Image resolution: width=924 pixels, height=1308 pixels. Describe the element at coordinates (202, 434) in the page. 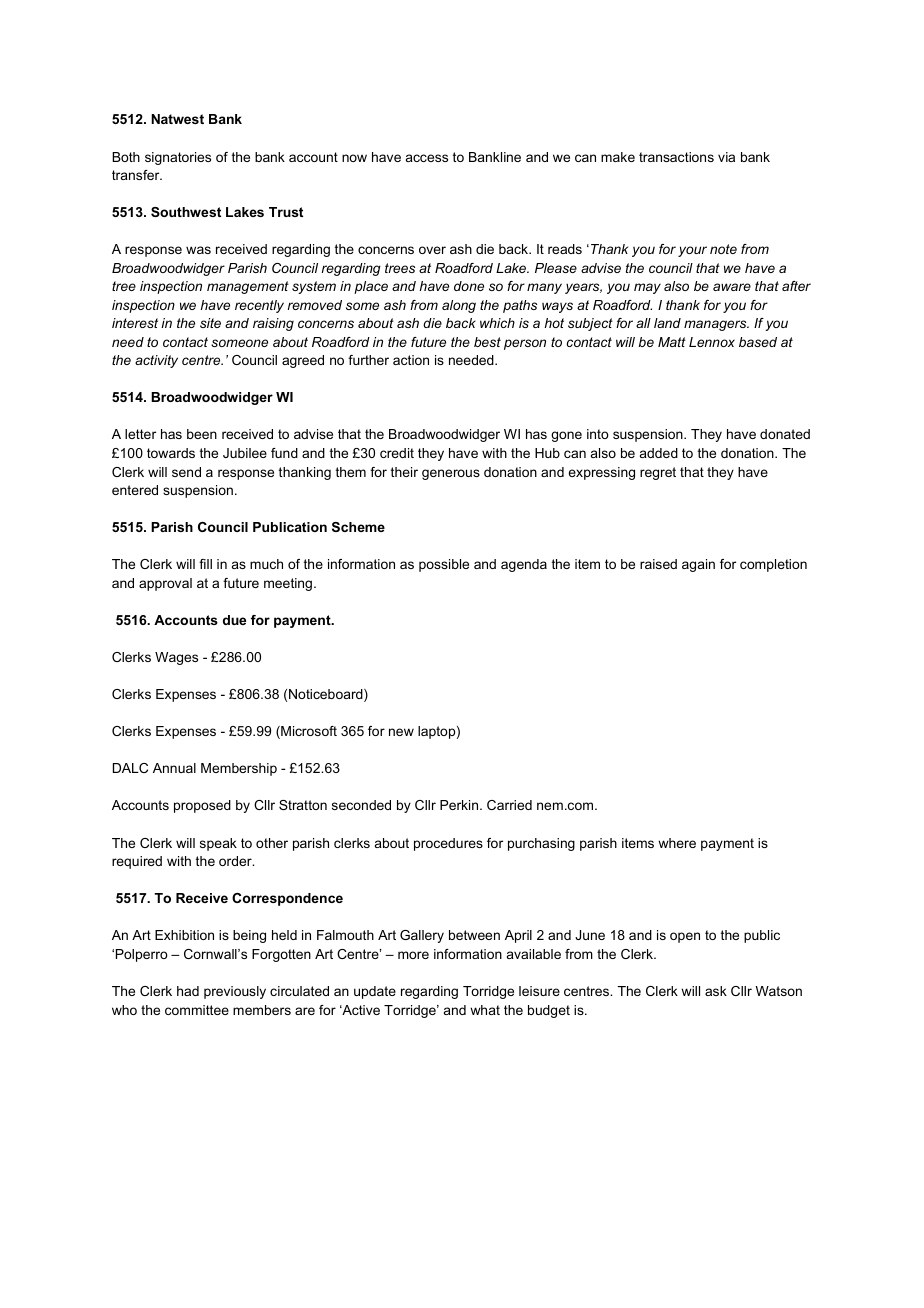

I see `been` at that location.
